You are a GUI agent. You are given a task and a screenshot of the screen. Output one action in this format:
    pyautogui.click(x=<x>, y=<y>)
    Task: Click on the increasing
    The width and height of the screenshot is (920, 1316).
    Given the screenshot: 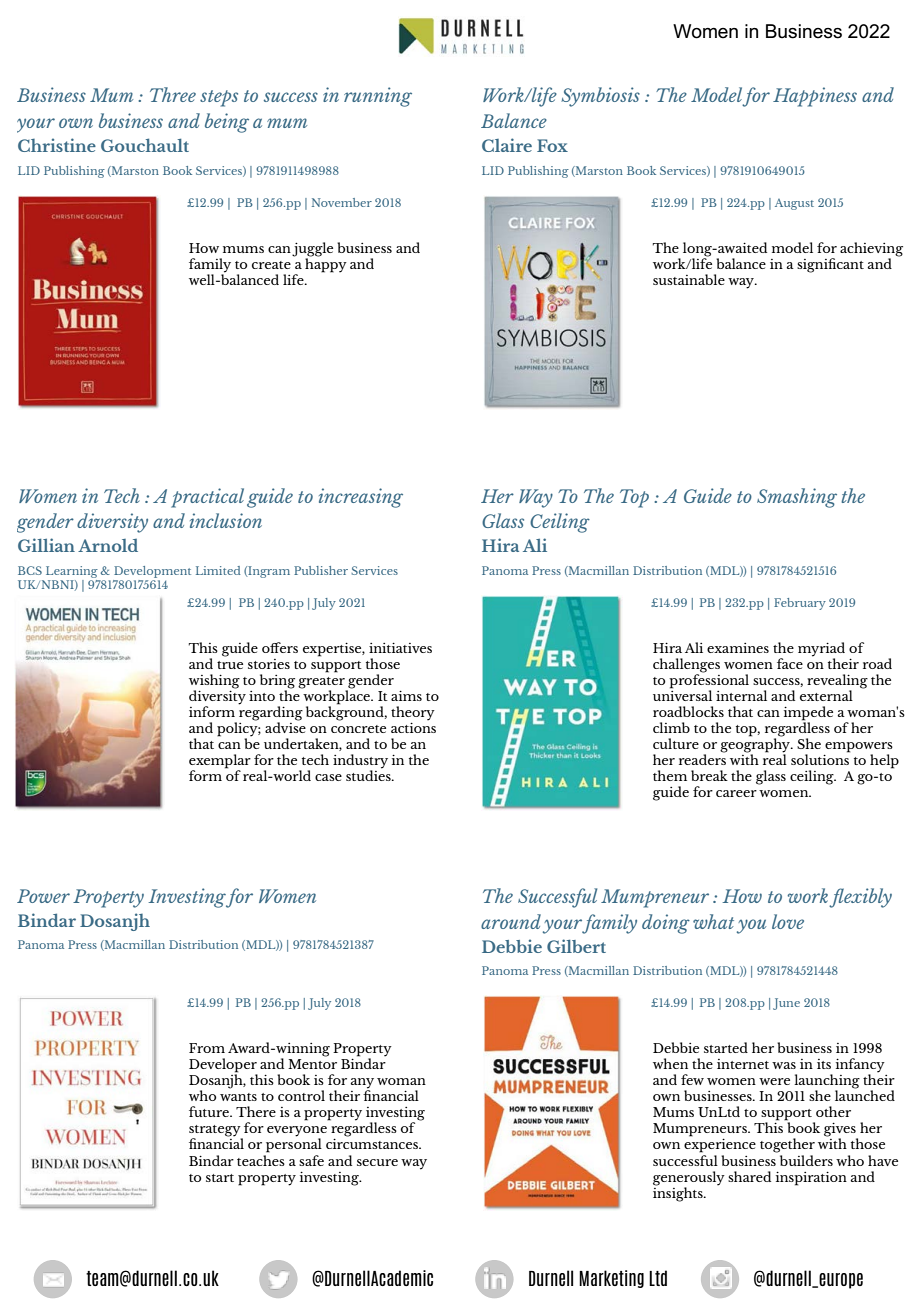 What is the action you would take?
    pyautogui.click(x=361, y=498)
